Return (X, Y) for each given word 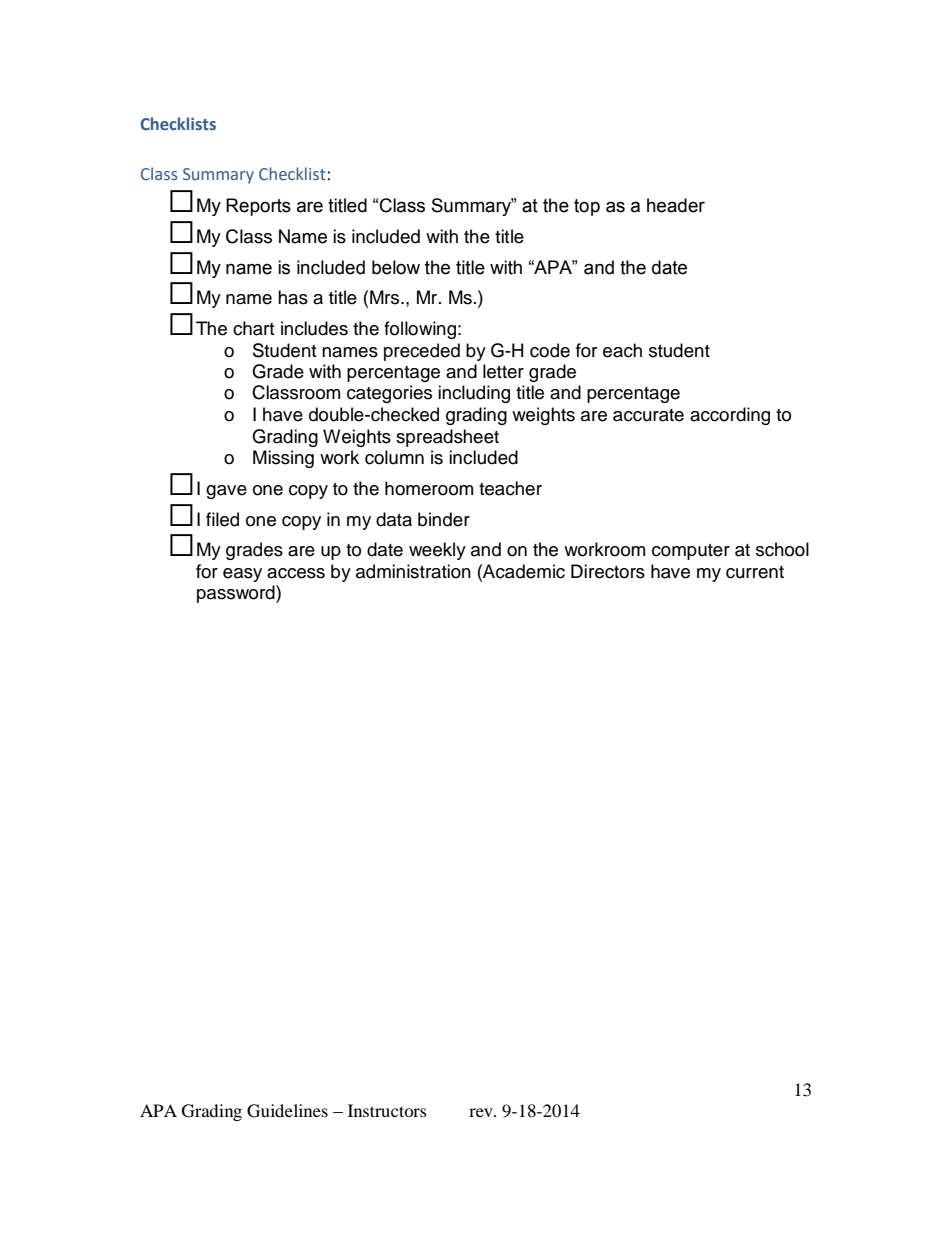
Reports (258, 207)
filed (222, 519)
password (237, 594)
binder (444, 519)
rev (482, 1112)
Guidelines (287, 1111)
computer (691, 552)
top (587, 207)
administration (413, 571)
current (755, 572)
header (676, 205)
